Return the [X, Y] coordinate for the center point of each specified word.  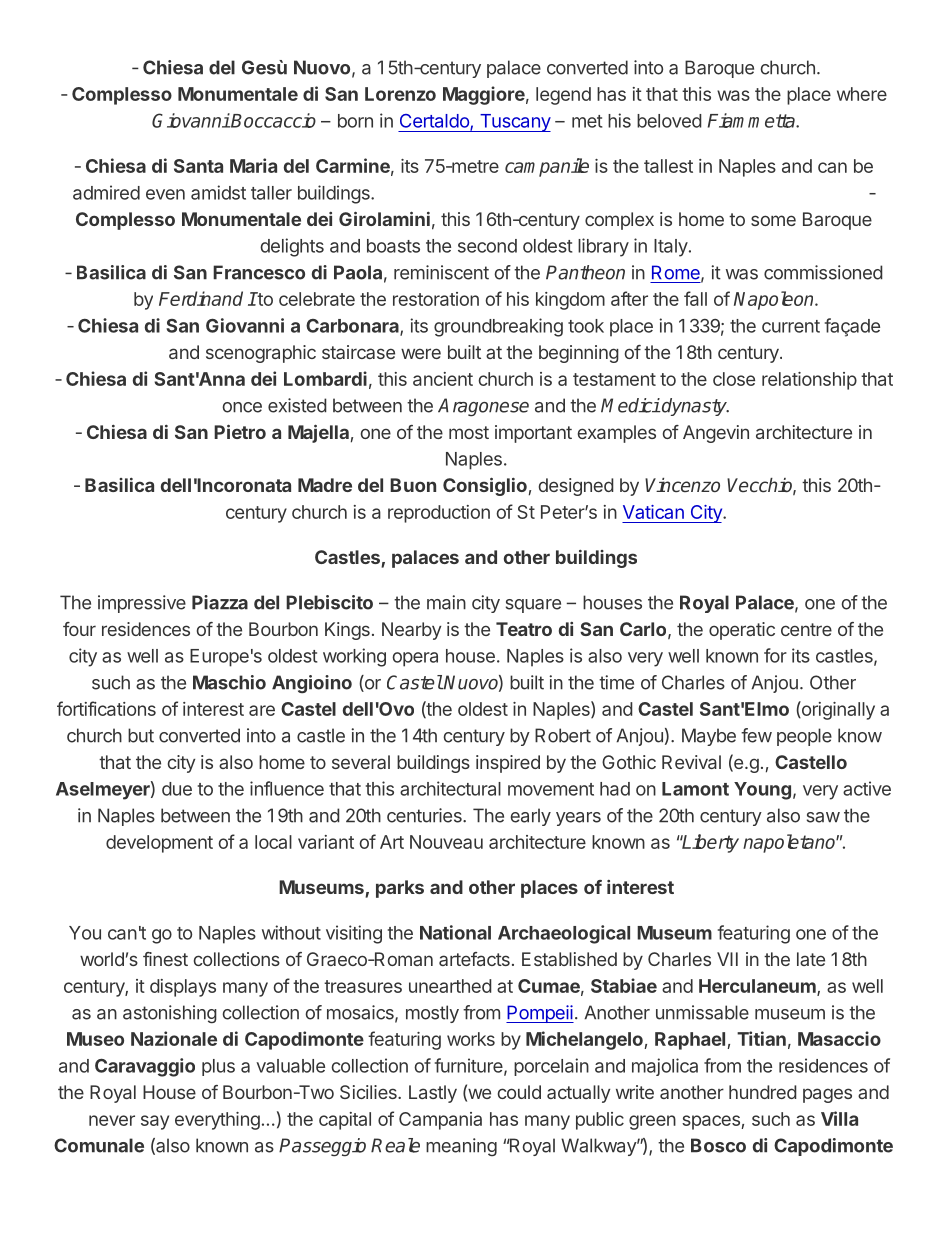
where [862, 94]
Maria [253, 165]
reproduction [439, 514]
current [791, 326]
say [155, 1122]
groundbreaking [498, 327]
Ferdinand [201, 298]
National [455, 932]
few [756, 735]
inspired [508, 764]
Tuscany [514, 123]
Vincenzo [682, 485]
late [811, 959]
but [141, 735]
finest [165, 959]
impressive [142, 604]
